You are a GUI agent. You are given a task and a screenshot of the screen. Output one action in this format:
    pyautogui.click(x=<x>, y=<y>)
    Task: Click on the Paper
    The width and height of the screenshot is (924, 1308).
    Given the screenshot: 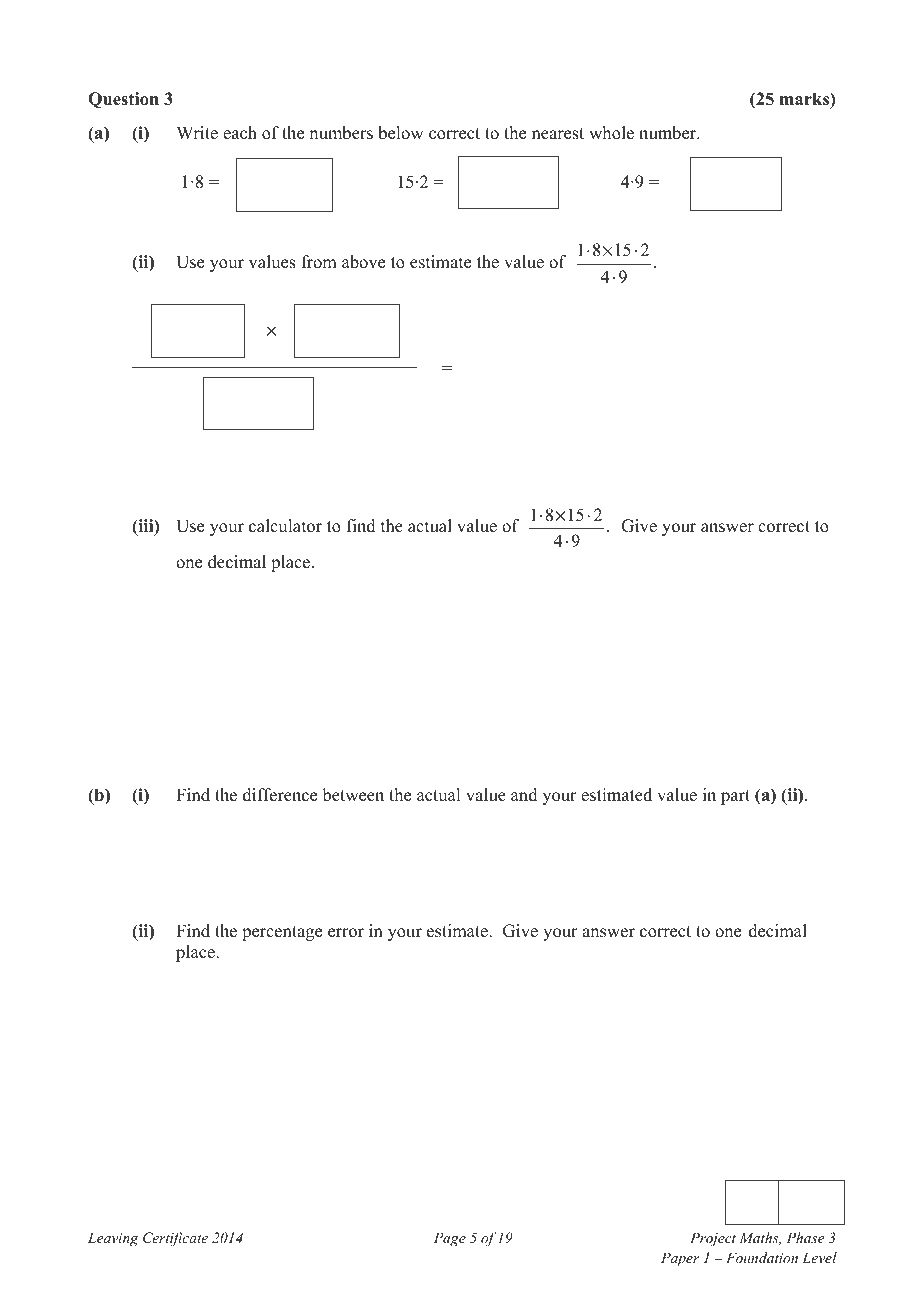 What is the action you would take?
    pyautogui.click(x=680, y=1259)
